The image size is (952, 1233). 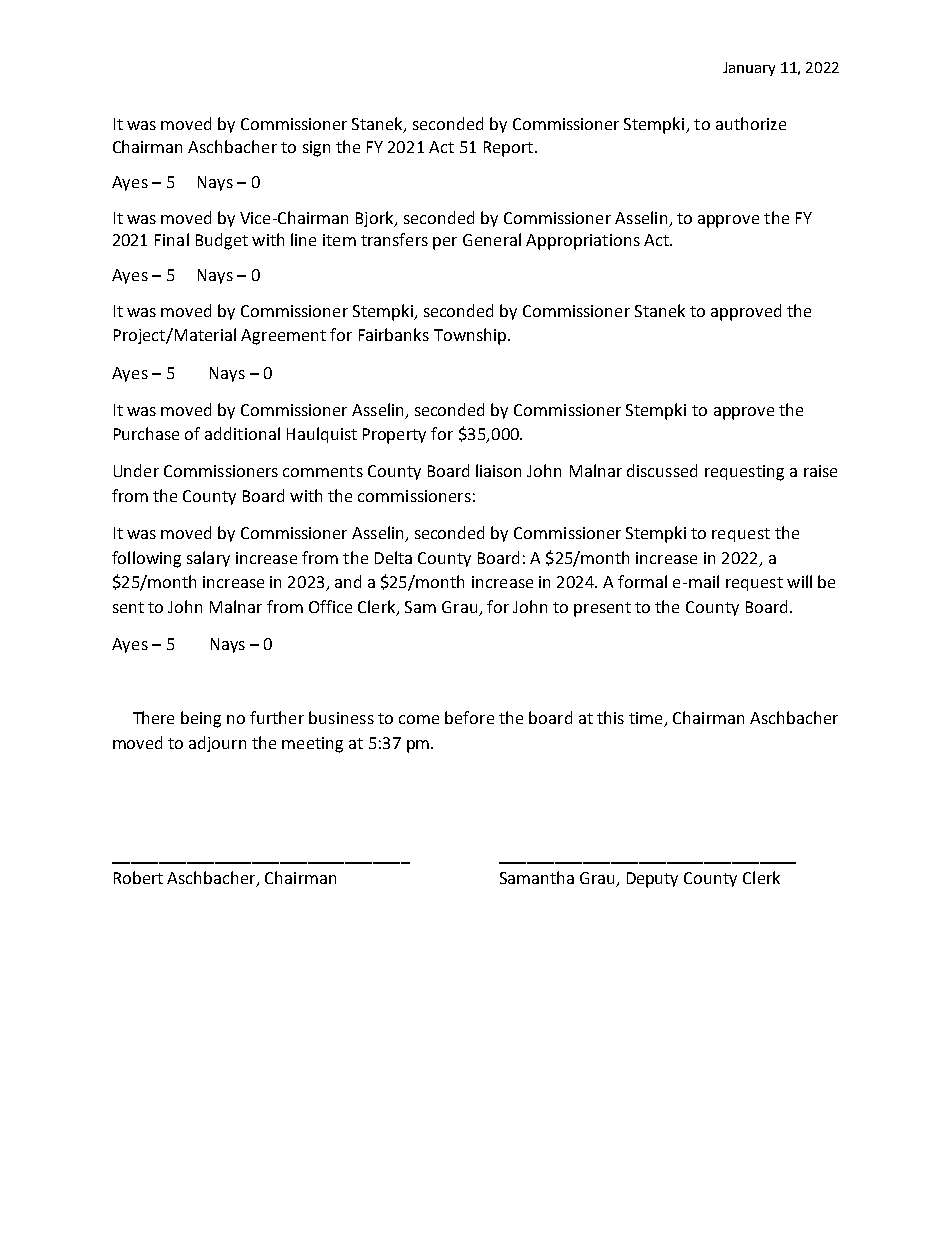 What do you see at coordinates (208, 559) in the screenshot?
I see `salary` at bounding box center [208, 559].
